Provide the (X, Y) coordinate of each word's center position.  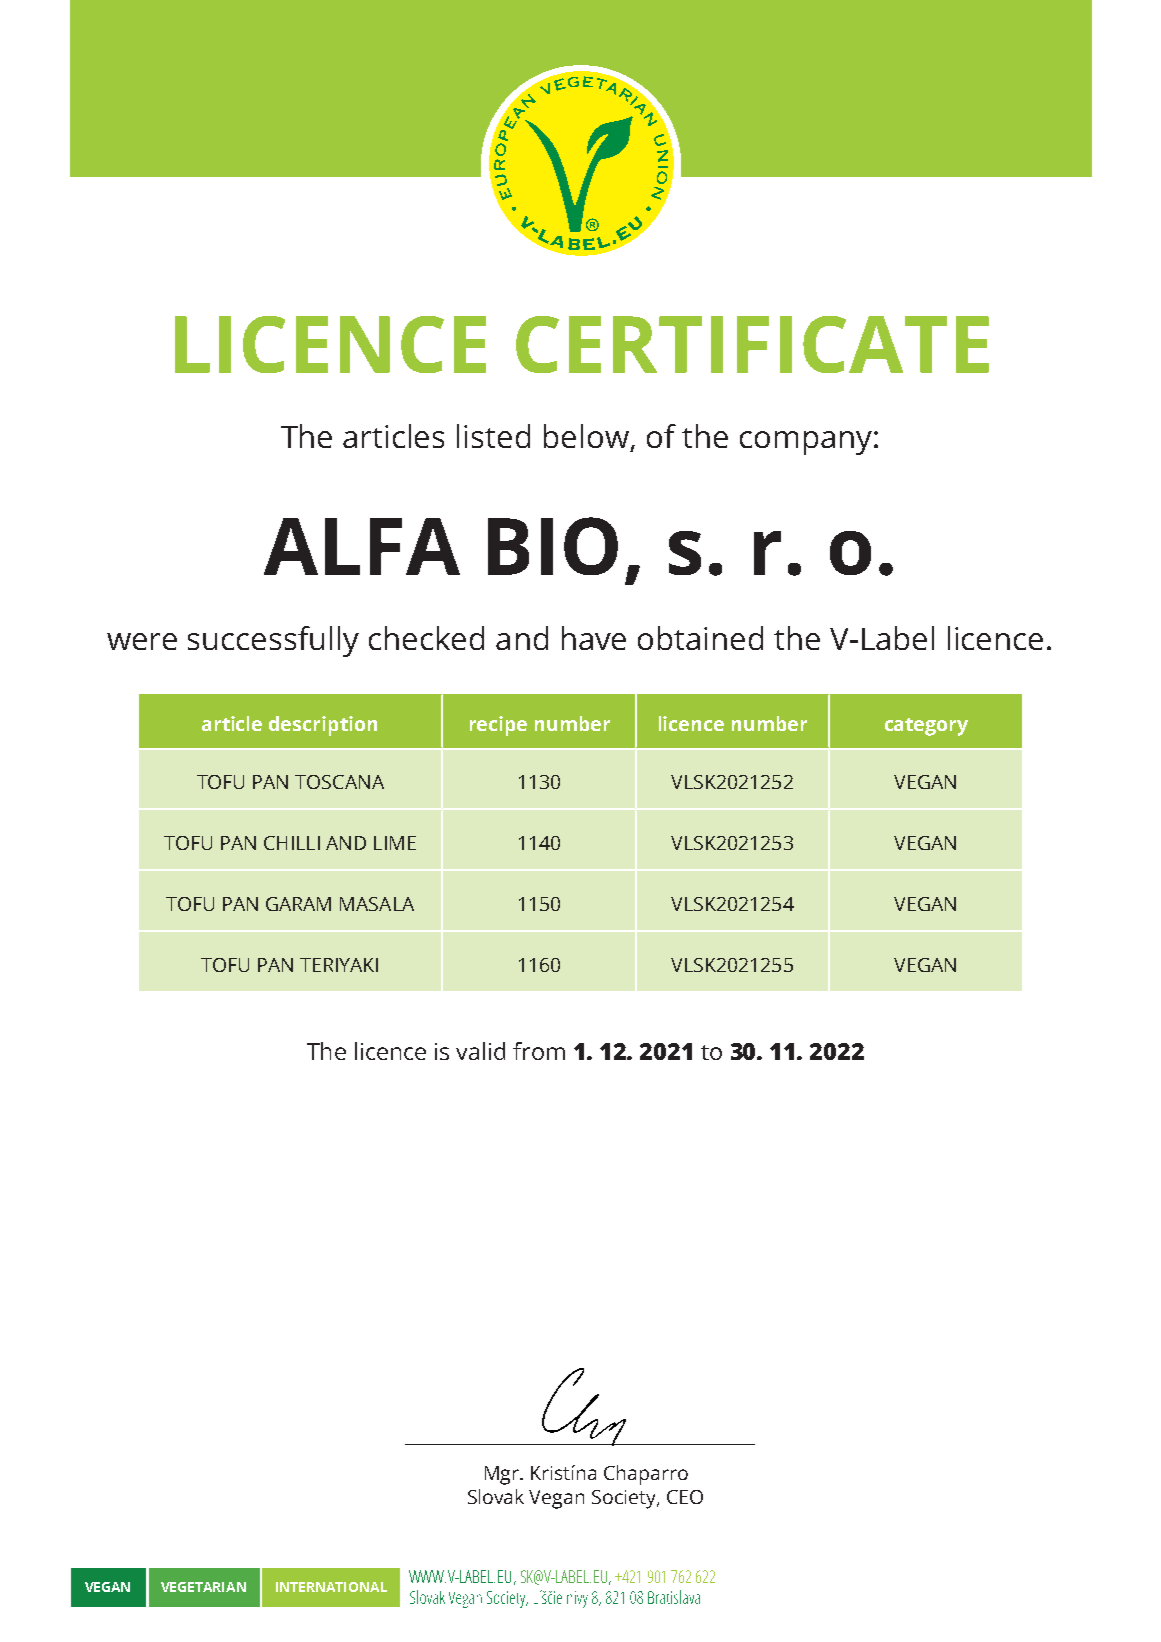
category (926, 727)
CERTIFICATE (752, 344)
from (539, 1051)
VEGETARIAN (203, 1587)
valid (480, 1051)
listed (493, 436)
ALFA (362, 546)
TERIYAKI (339, 965)
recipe (498, 726)
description (323, 726)
